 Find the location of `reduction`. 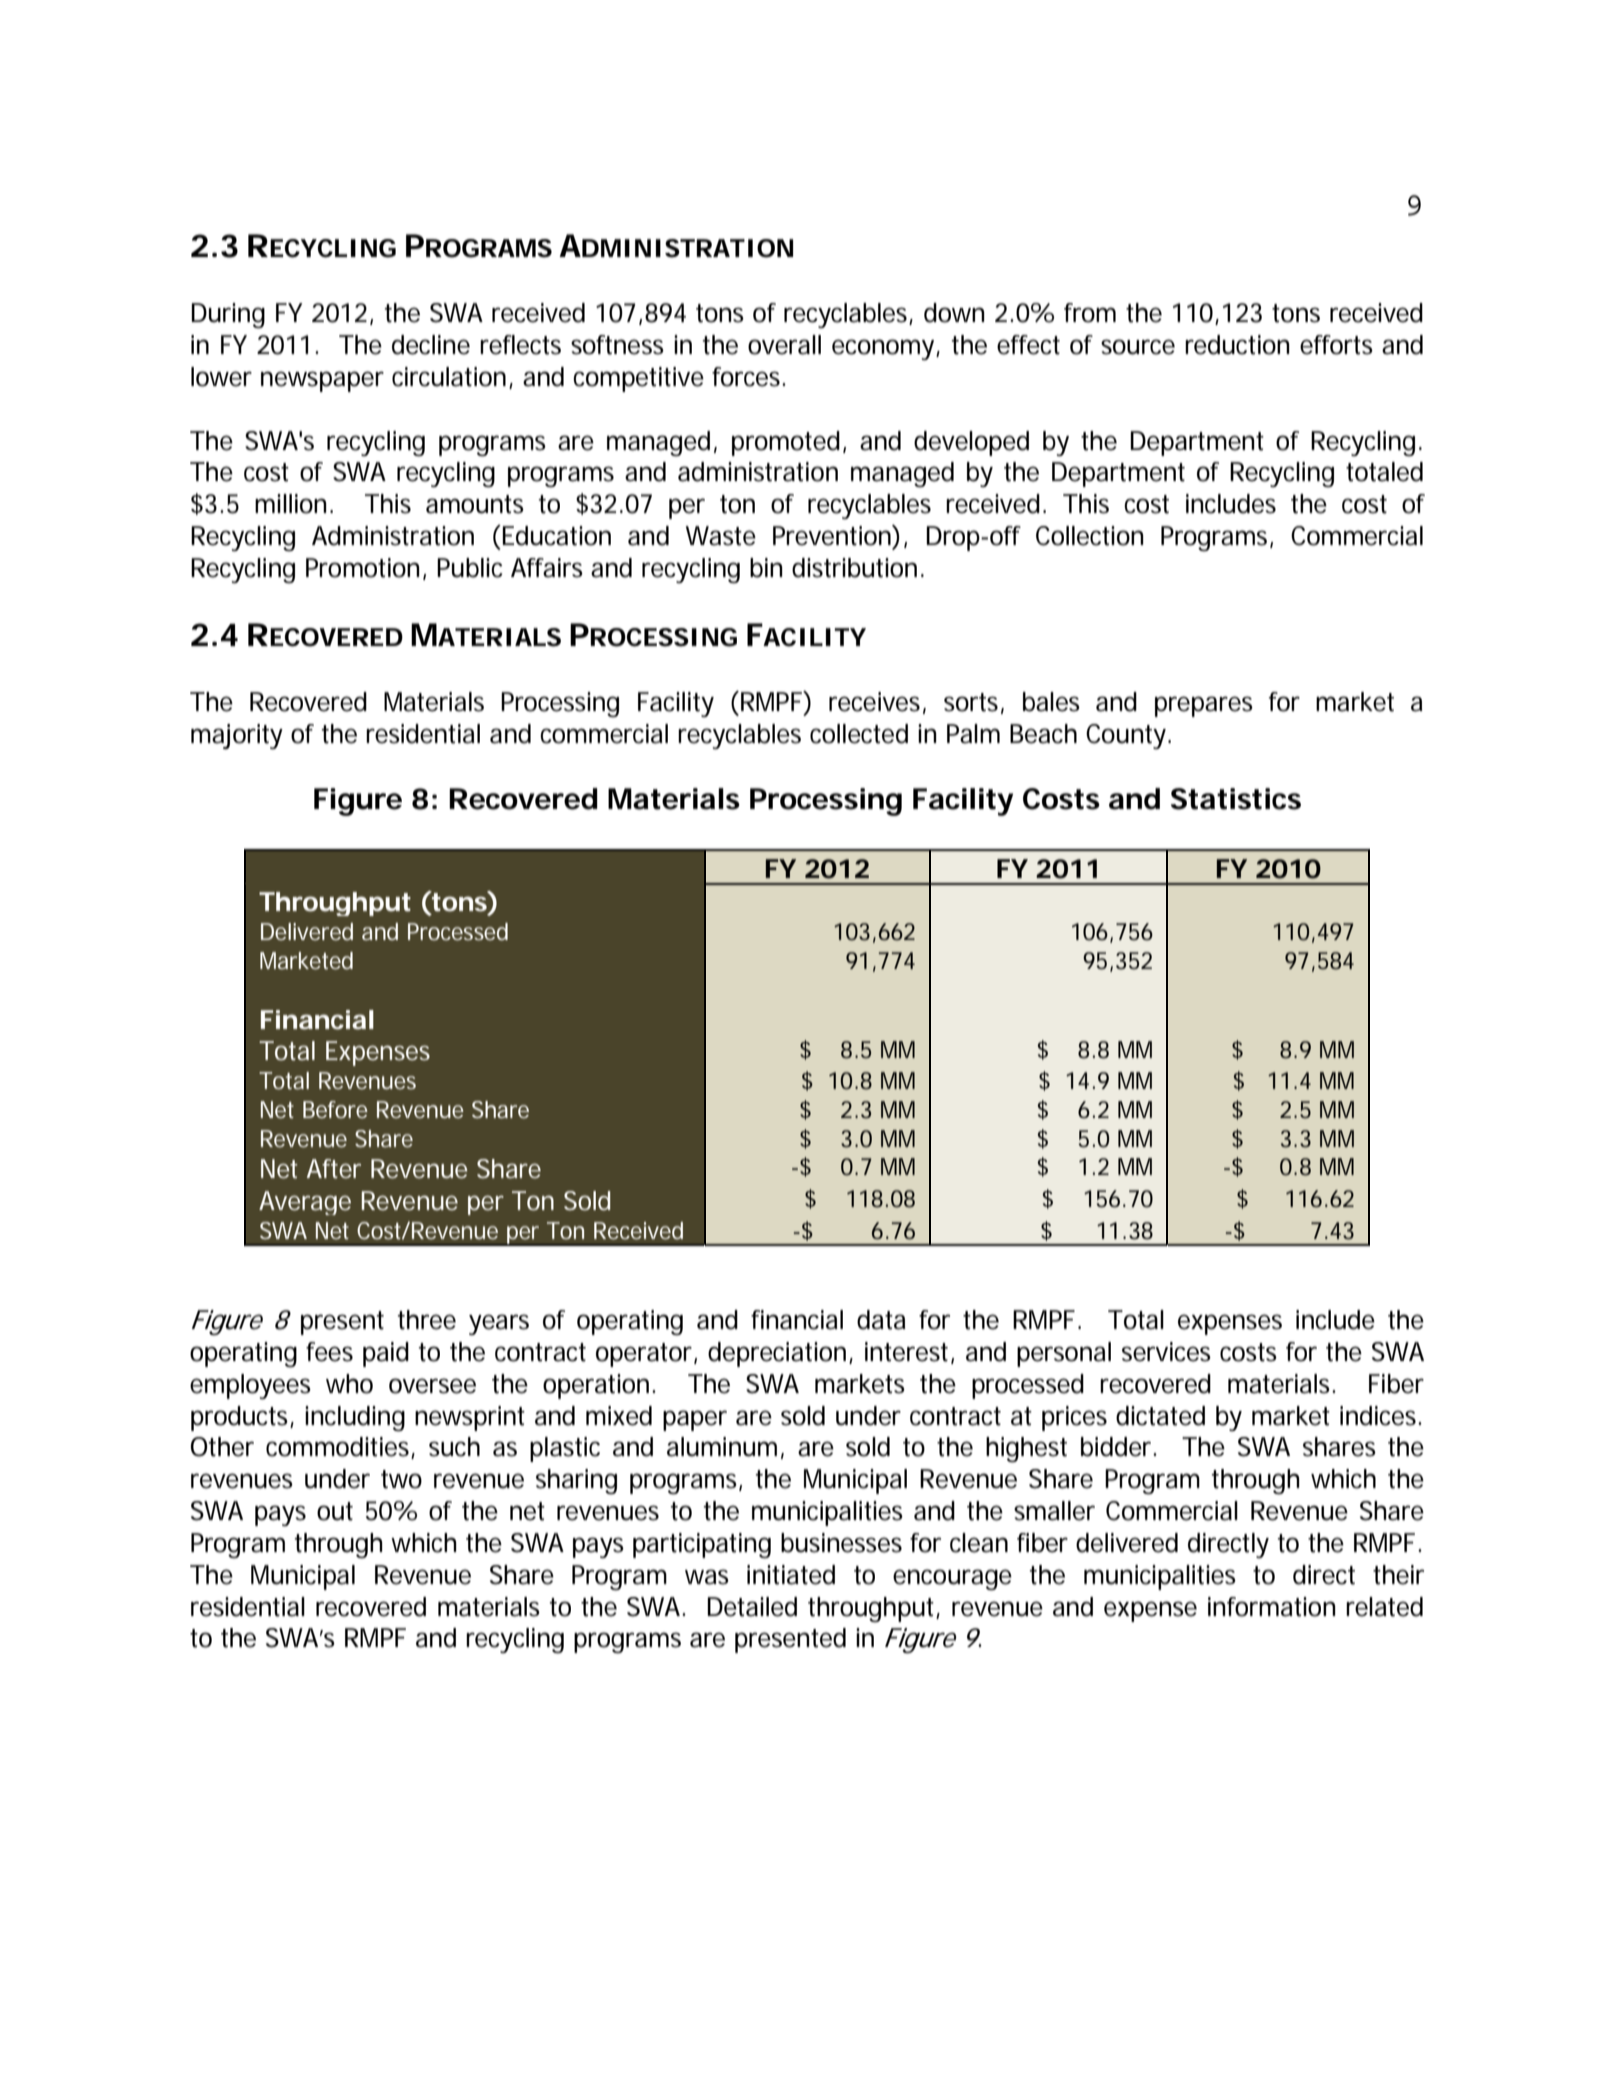

reduction is located at coordinates (1237, 345).
